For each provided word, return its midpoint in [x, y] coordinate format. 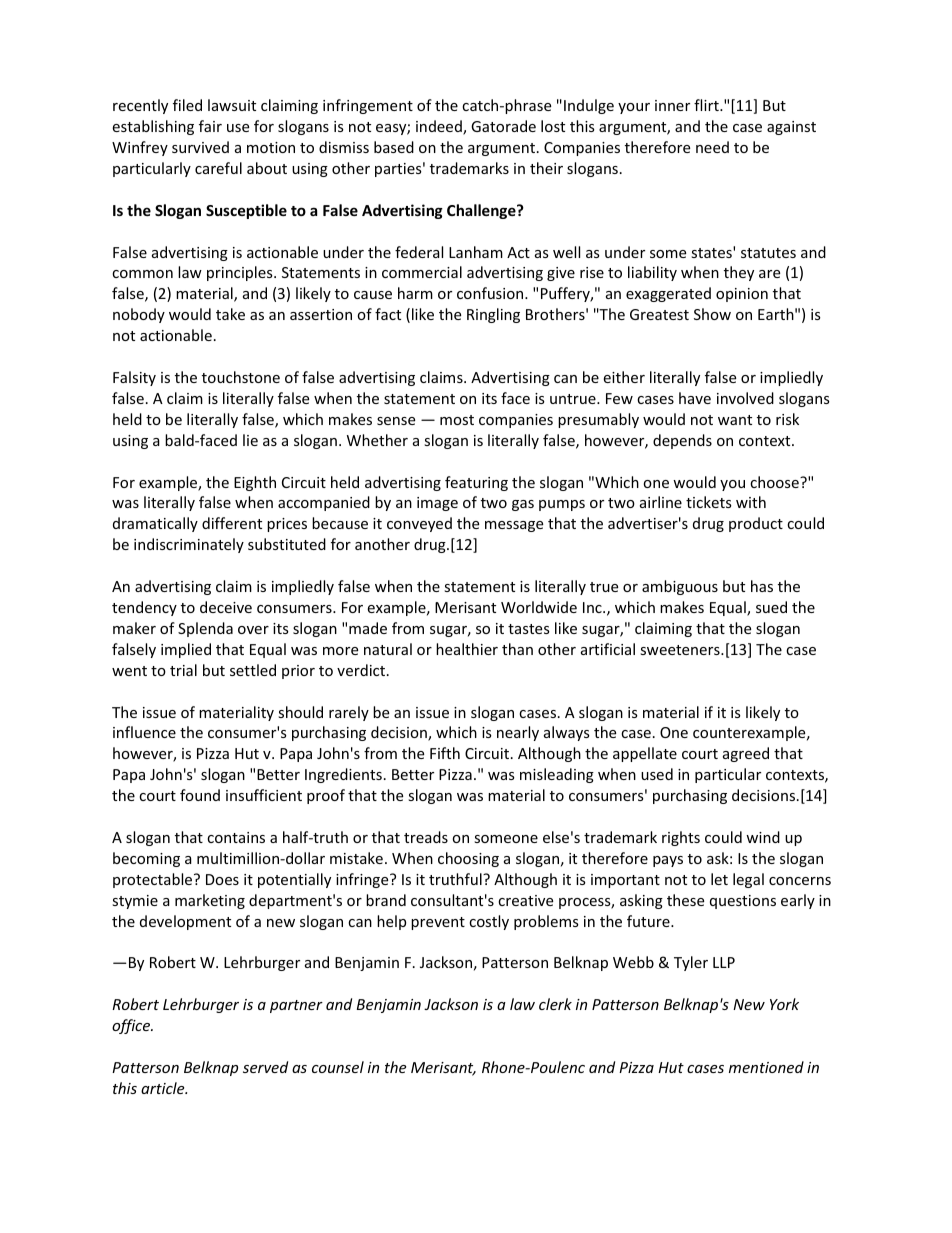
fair [210, 126]
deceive [226, 607]
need [712, 147]
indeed [440, 127]
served [265, 1067]
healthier [467, 649]
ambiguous [680, 587]
